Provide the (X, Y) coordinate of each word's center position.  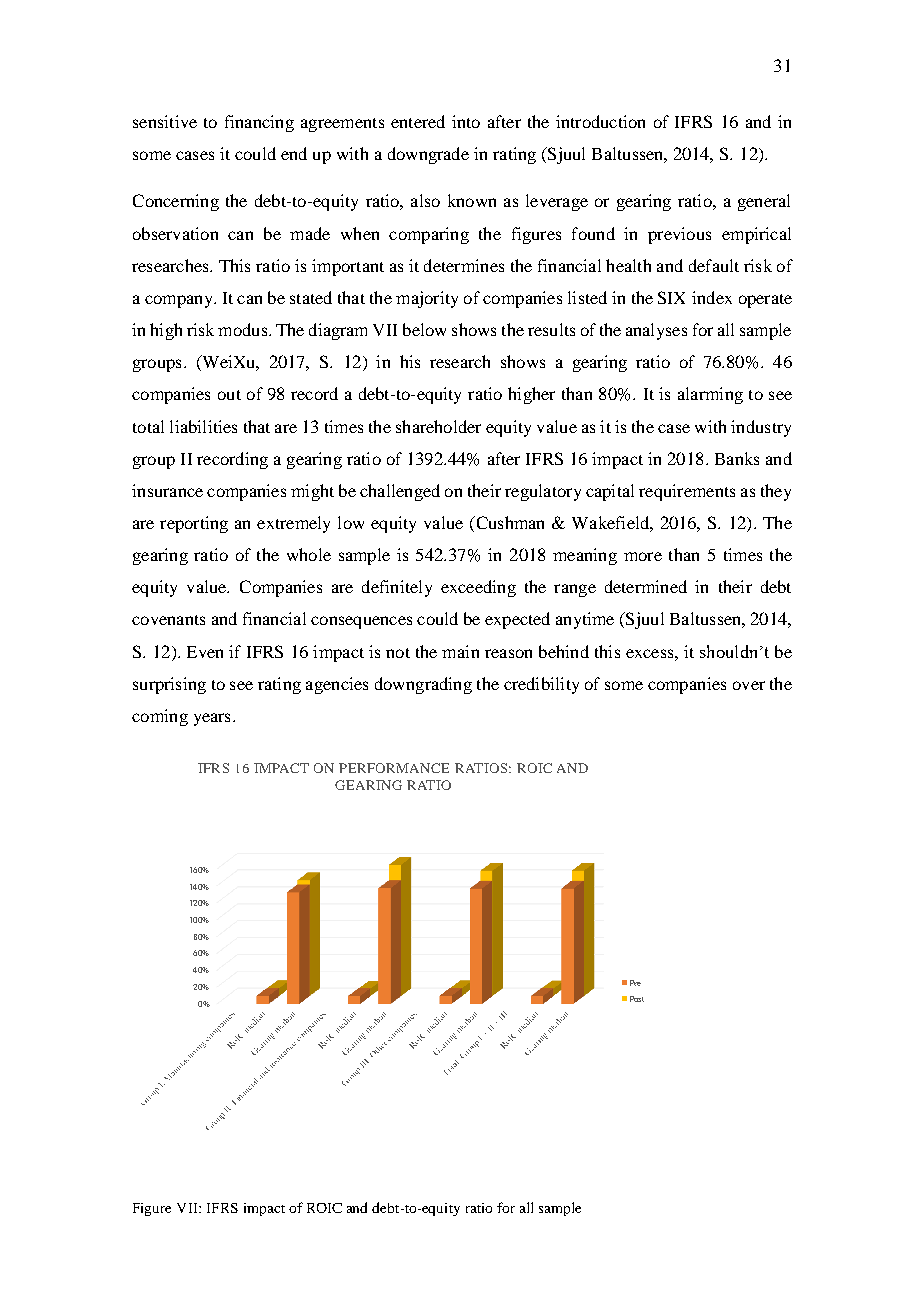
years (212, 719)
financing (259, 123)
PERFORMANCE (394, 768)
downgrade (428, 155)
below (424, 329)
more (643, 556)
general (764, 202)
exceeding (478, 588)
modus (244, 329)
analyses (656, 331)
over (749, 685)
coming (160, 717)
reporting (194, 524)
